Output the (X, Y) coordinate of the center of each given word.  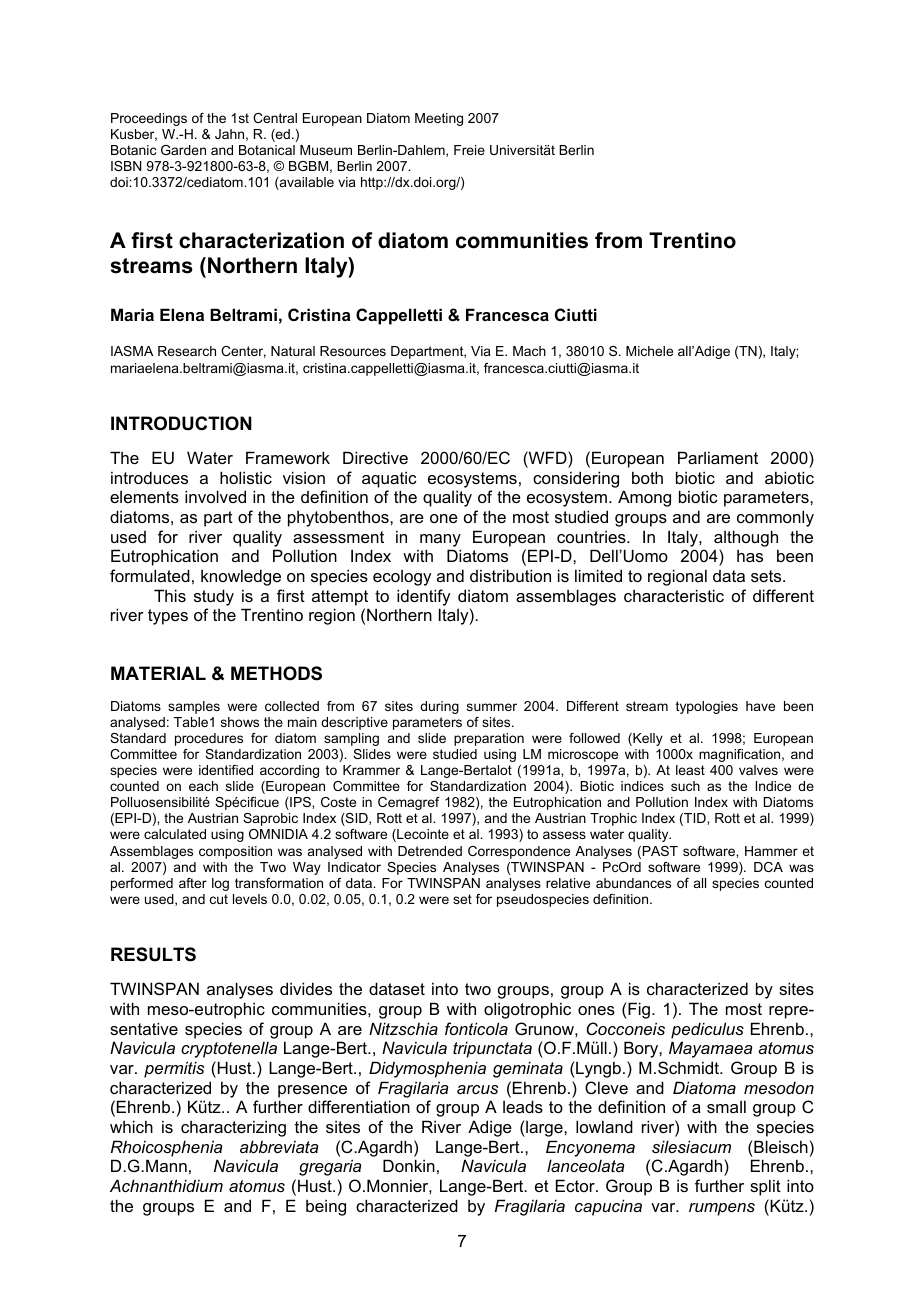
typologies (707, 707)
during (439, 707)
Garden (183, 150)
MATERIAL (158, 673)
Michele (649, 351)
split (765, 1187)
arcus (477, 1089)
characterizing (233, 1128)
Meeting (439, 119)
